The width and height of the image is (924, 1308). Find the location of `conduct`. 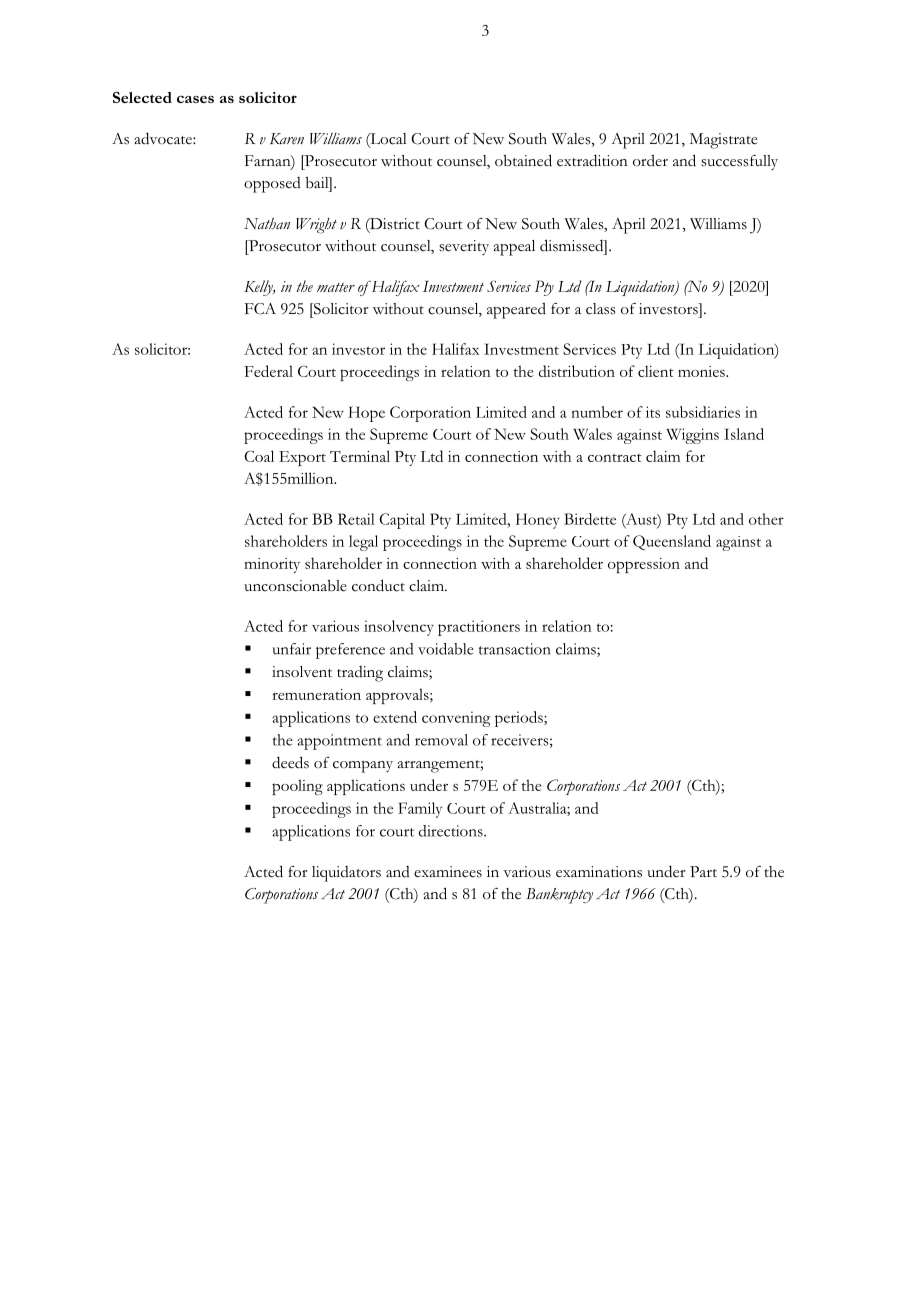

conduct is located at coordinates (378, 585).
